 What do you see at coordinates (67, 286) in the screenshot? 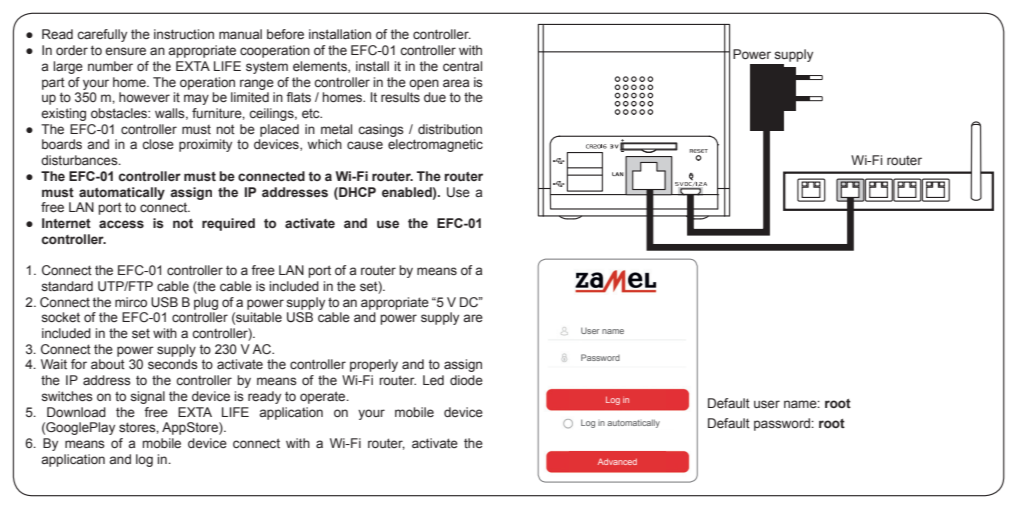
I see `standard` at bounding box center [67, 286].
